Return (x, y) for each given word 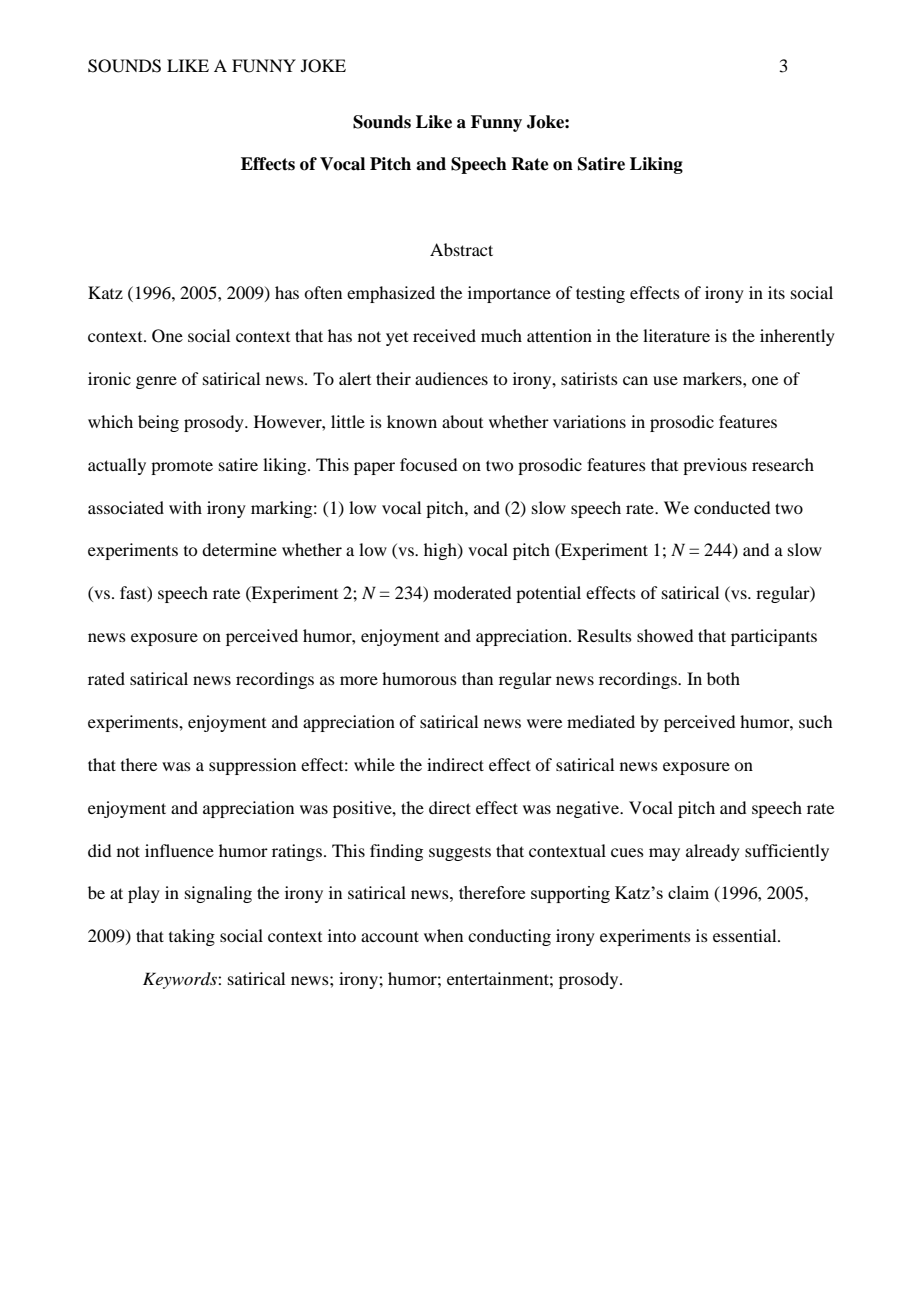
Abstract (461, 249)
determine (239, 549)
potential (548, 594)
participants (774, 637)
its (776, 292)
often (323, 292)
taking (192, 937)
